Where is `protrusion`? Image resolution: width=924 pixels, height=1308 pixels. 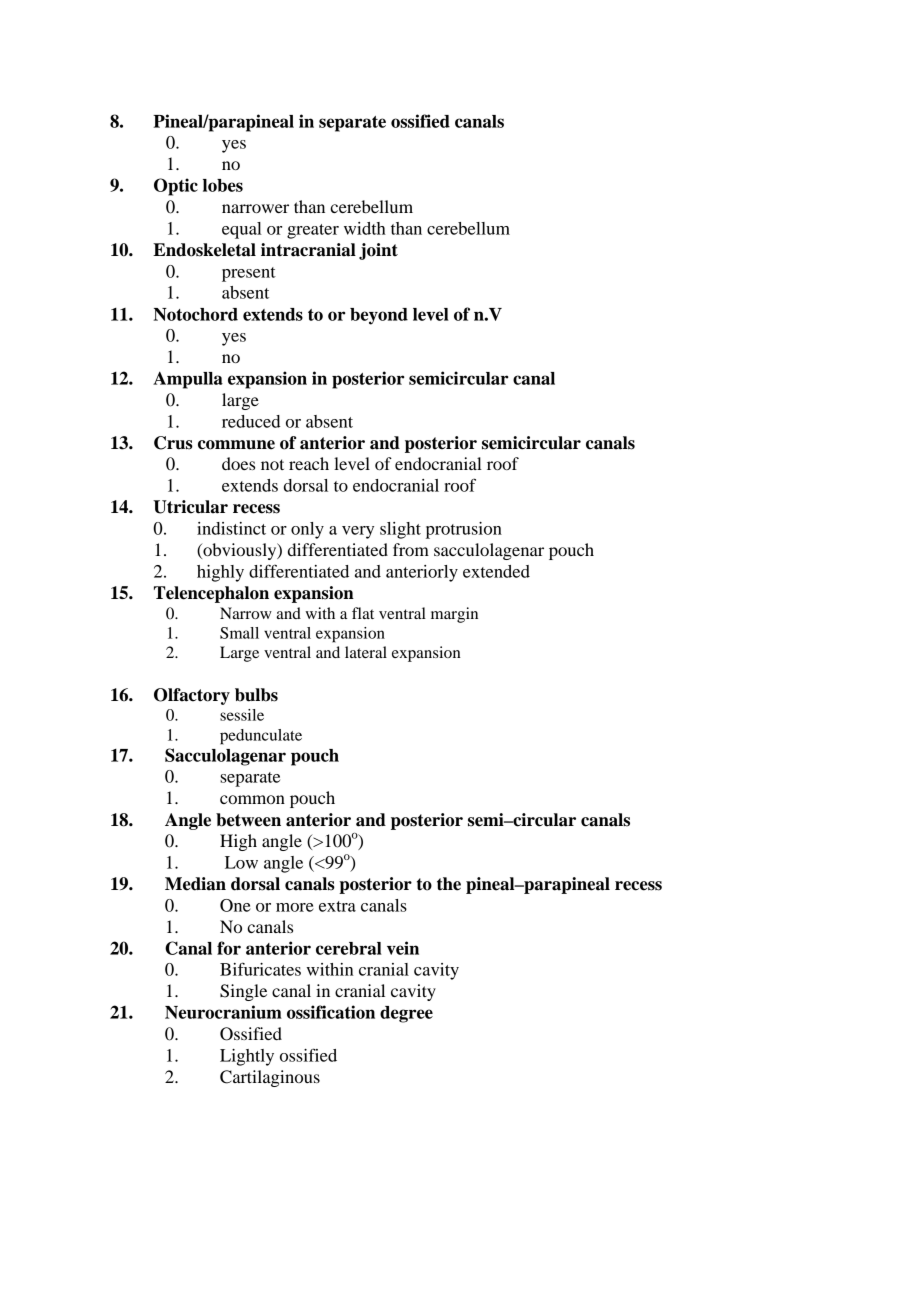 protrusion is located at coordinates (464, 530).
